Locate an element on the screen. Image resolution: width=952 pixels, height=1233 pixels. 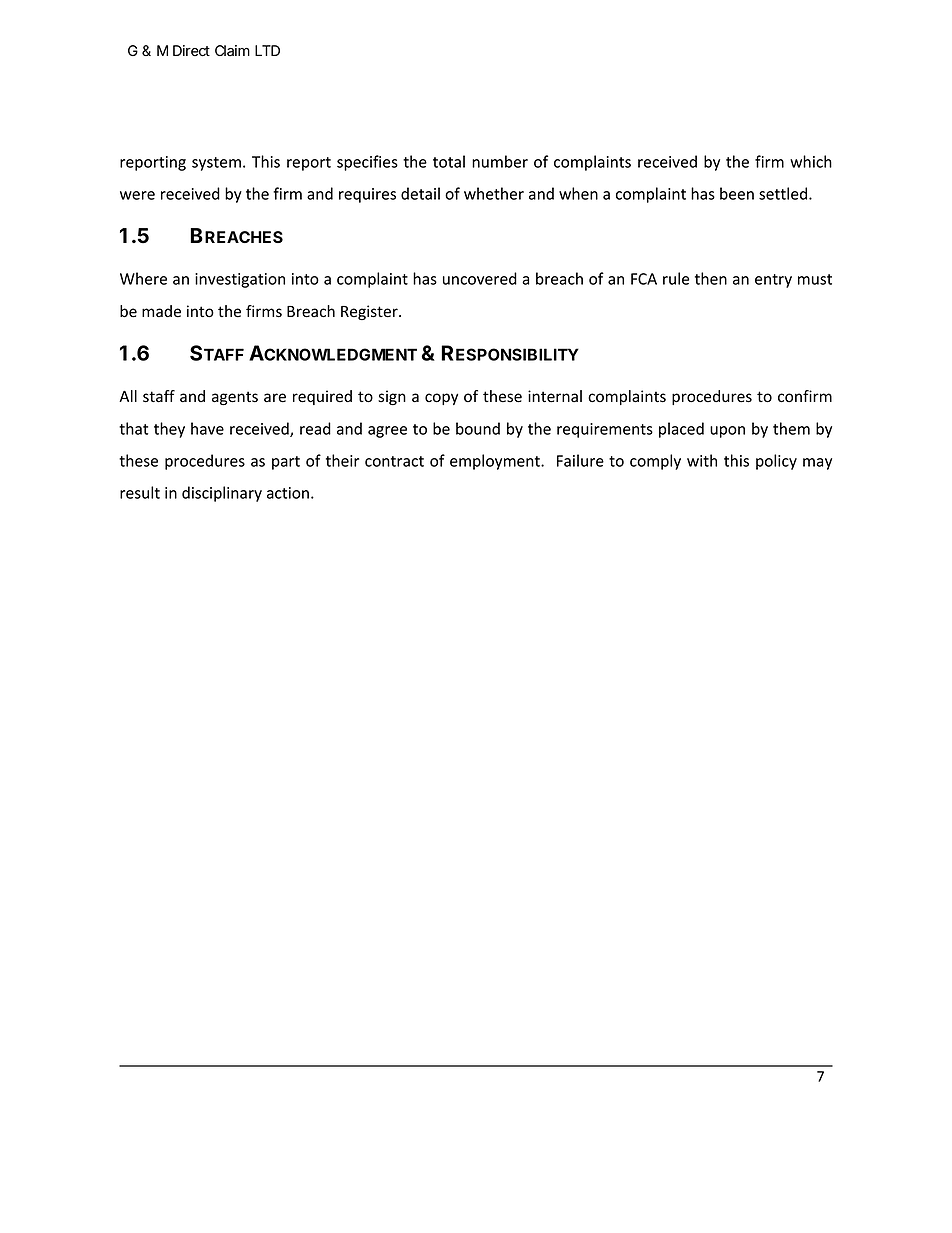
then is located at coordinates (711, 278).
